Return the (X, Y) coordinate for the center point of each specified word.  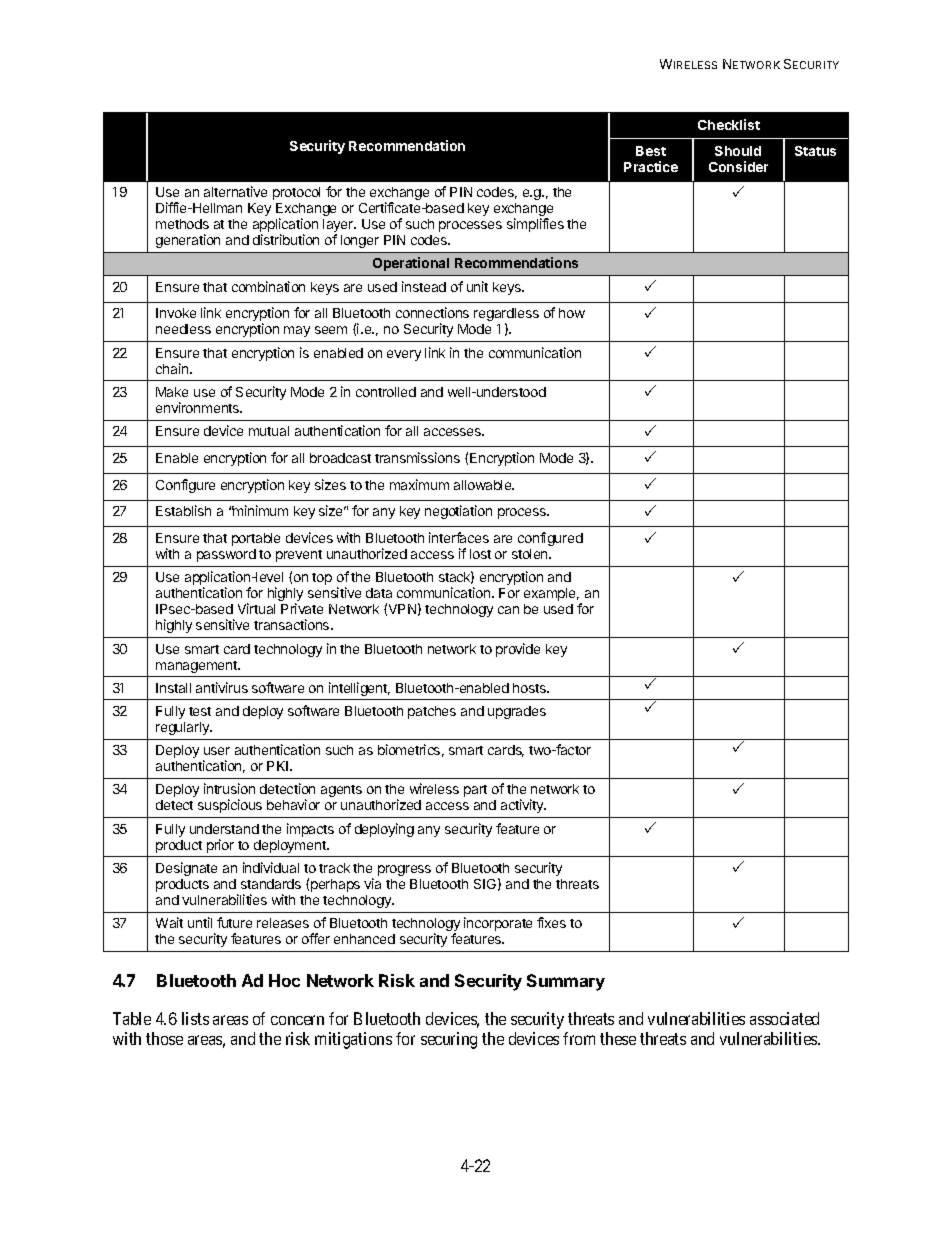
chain (173, 368)
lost (480, 554)
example (551, 594)
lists (195, 1018)
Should (738, 151)
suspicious (230, 806)
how (572, 313)
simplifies (535, 225)
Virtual (256, 608)
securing (449, 1040)
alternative (235, 191)
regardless (506, 316)
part (475, 791)
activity (523, 806)
